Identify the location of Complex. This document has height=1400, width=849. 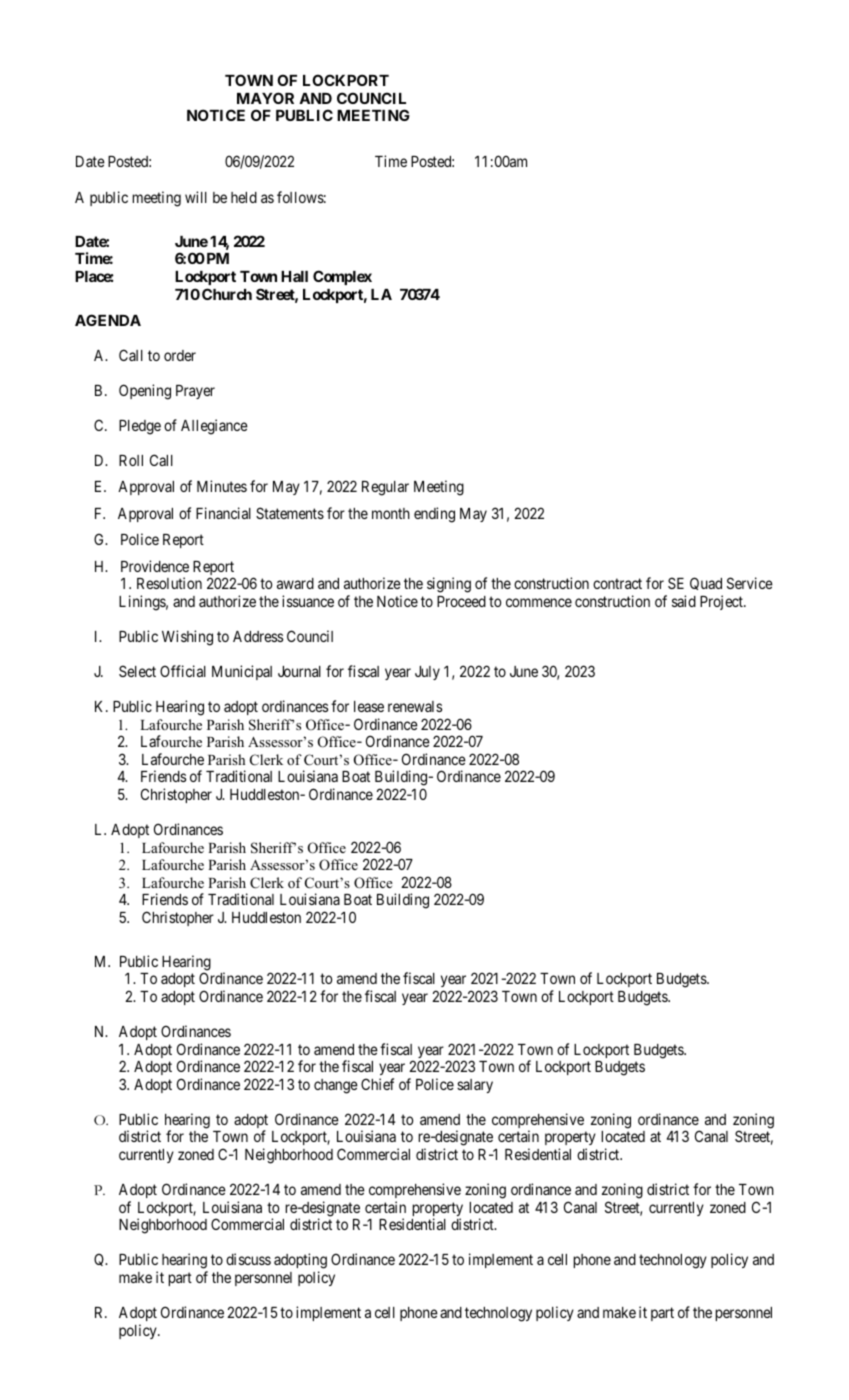
(342, 277).
